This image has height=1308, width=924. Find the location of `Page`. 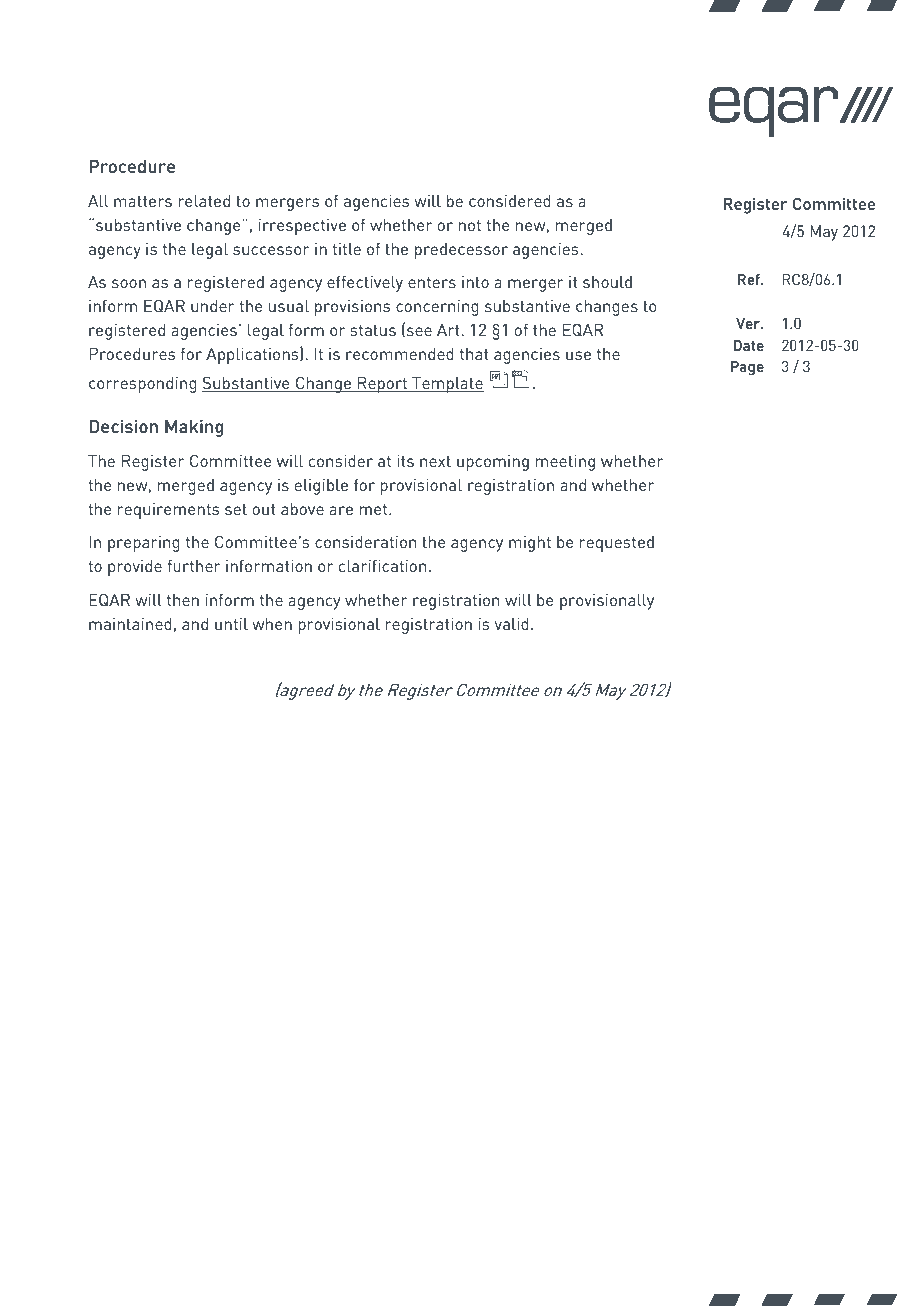

Page is located at coordinates (747, 368).
